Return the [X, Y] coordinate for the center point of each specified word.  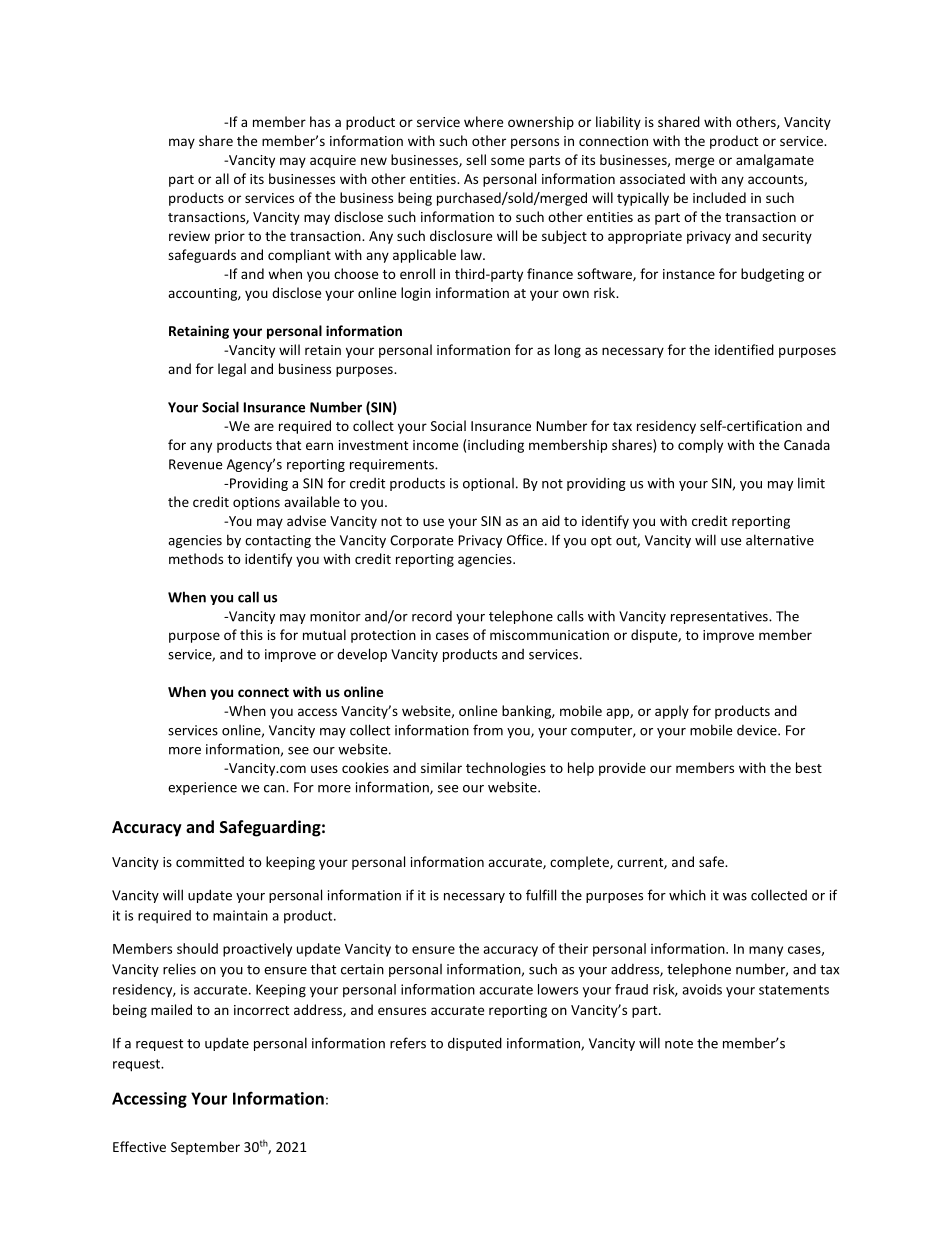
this [251, 634]
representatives [720, 617]
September [205, 1148]
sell [476, 159]
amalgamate [775, 161]
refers [408, 1043]
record [432, 616]
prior [230, 237]
